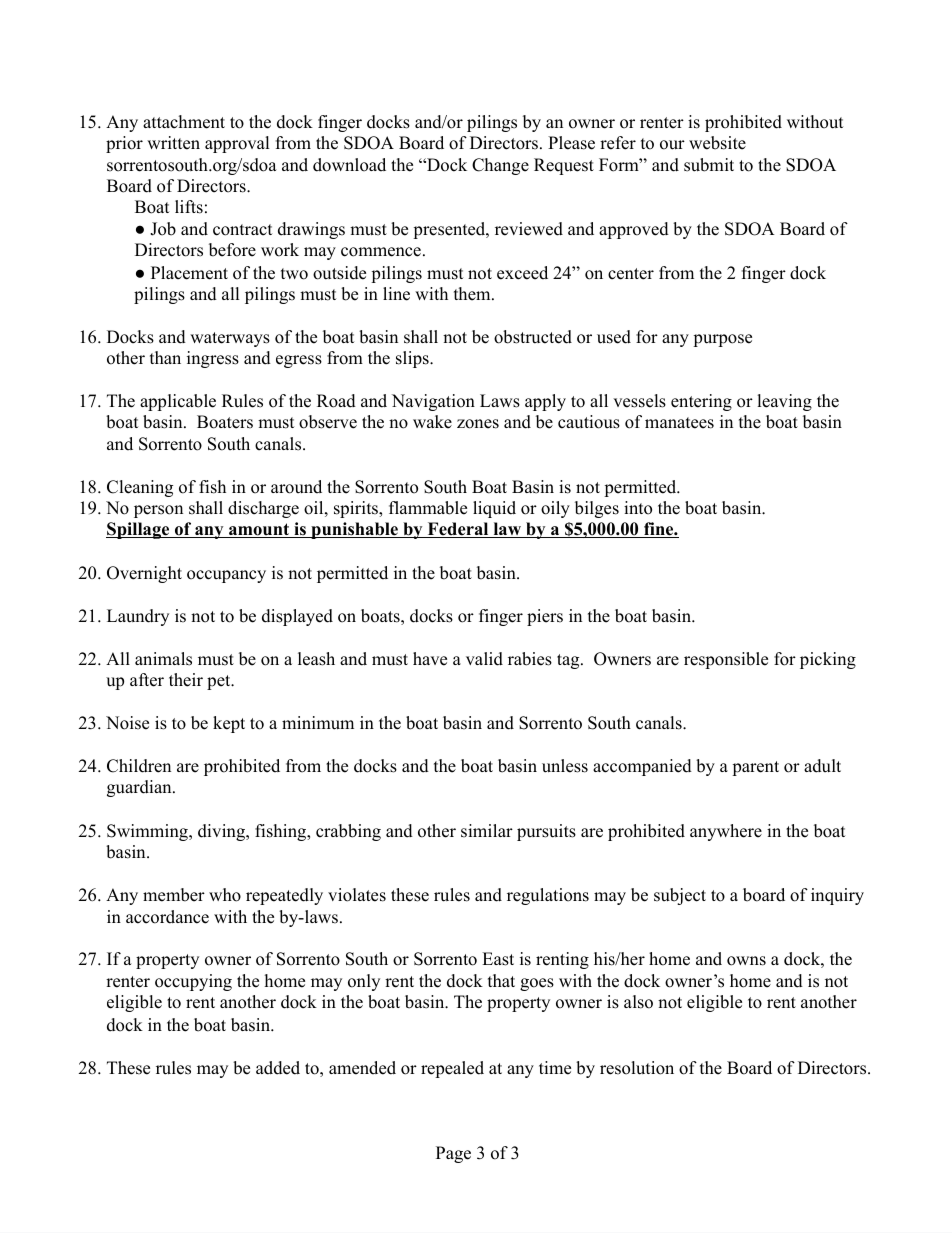 The height and width of the screenshot is (1233, 952). I want to click on added, so click(278, 1068).
